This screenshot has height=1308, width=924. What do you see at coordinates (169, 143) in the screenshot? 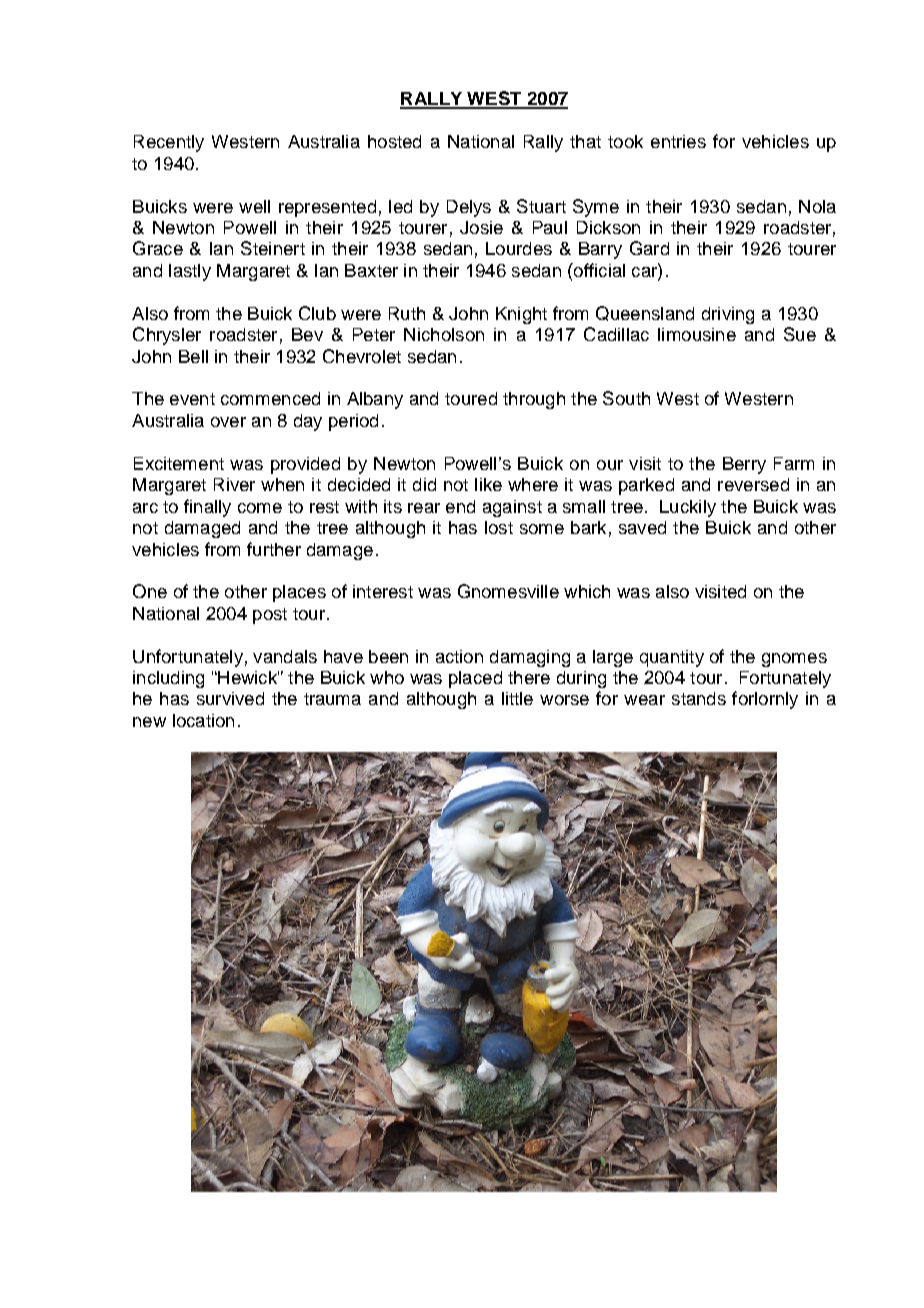
I see `Recently` at bounding box center [169, 143].
